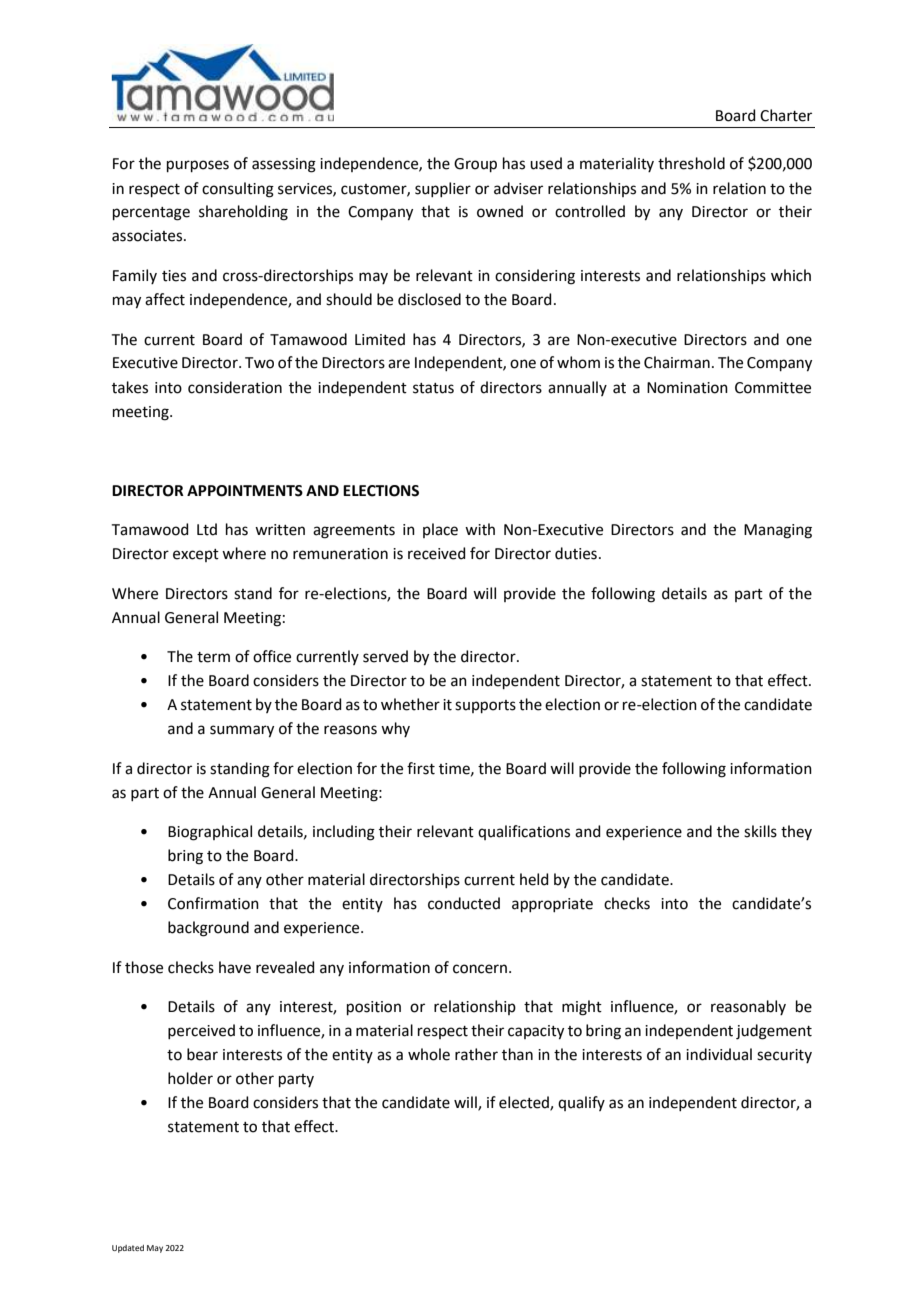 This image has width=924, height=1308. Describe the element at coordinates (128, 1249) in the image. I see `Updated` at that location.
